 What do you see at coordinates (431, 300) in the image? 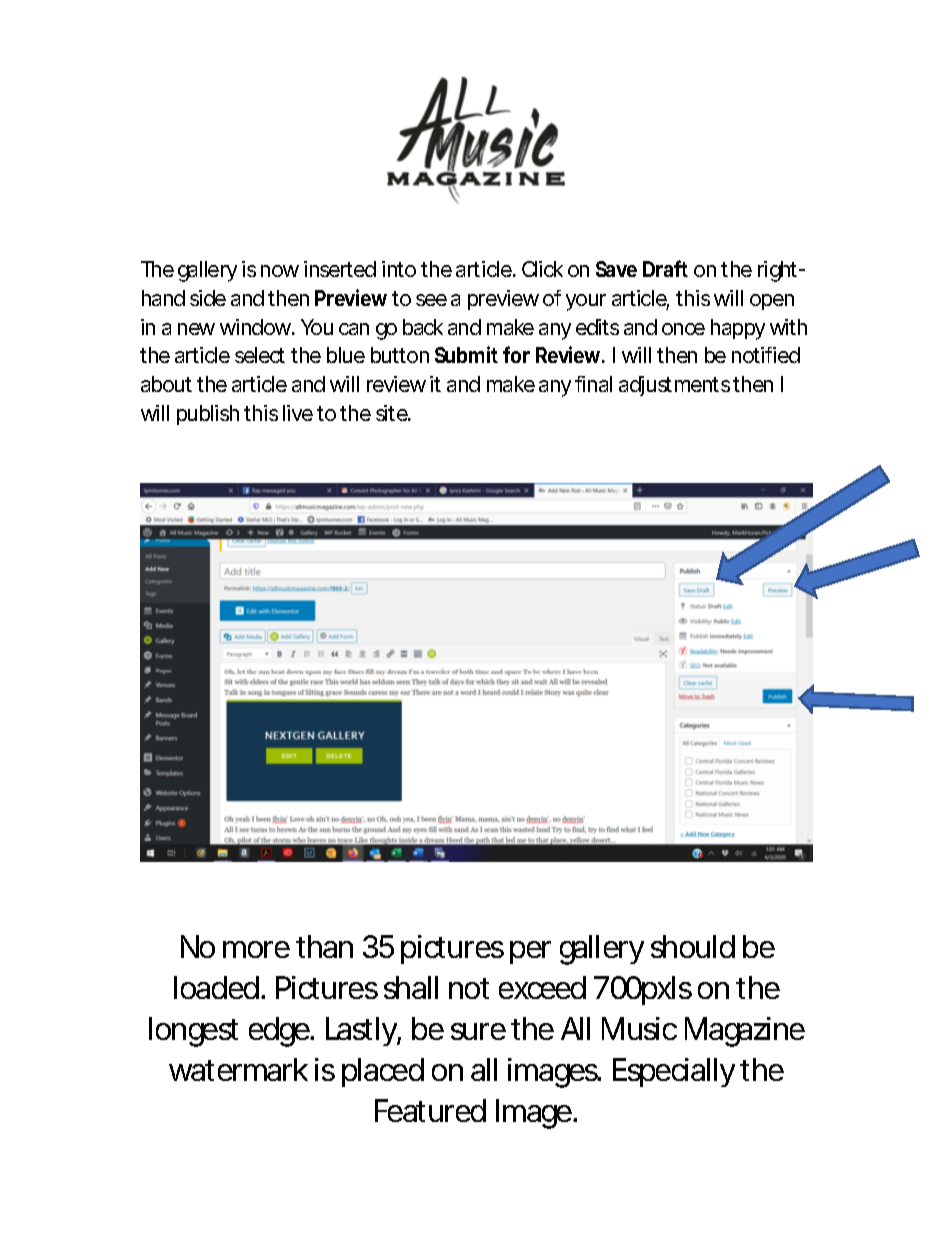
I see `see` at bounding box center [431, 300].
